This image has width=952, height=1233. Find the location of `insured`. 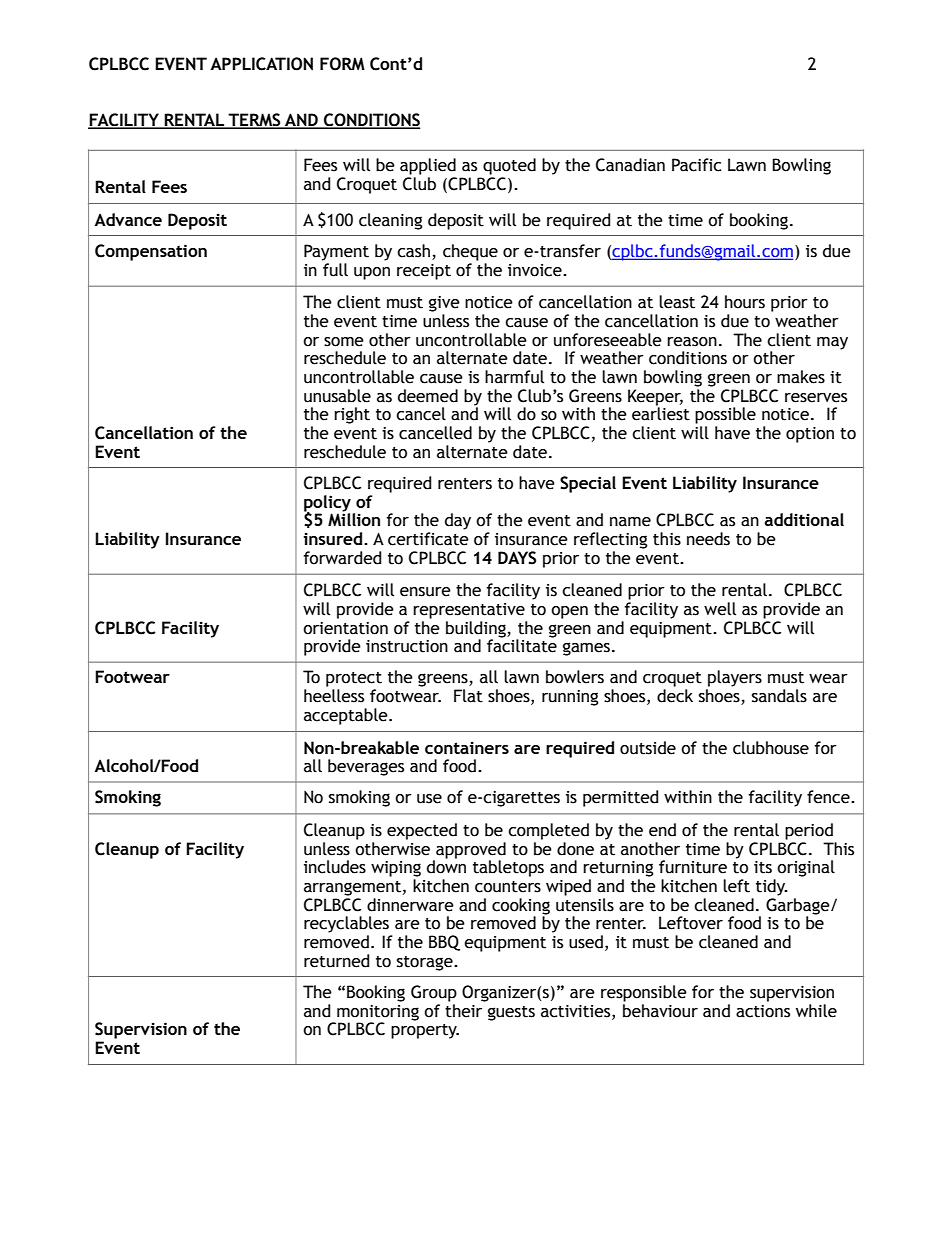

insured is located at coordinates (334, 538).
